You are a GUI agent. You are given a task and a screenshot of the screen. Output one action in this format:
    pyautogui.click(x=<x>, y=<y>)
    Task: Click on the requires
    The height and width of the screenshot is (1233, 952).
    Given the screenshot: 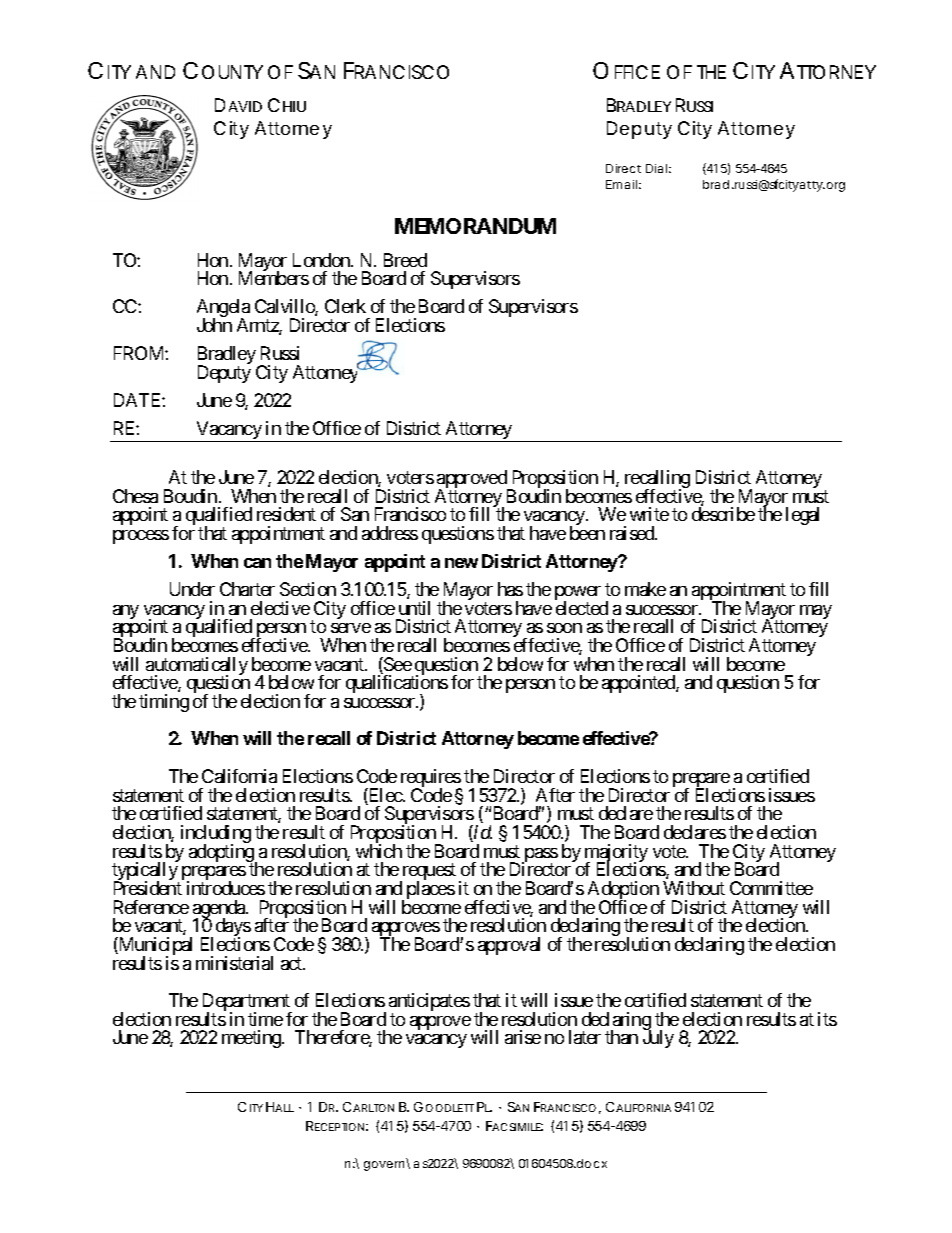 What is the action you would take?
    pyautogui.click(x=431, y=779)
